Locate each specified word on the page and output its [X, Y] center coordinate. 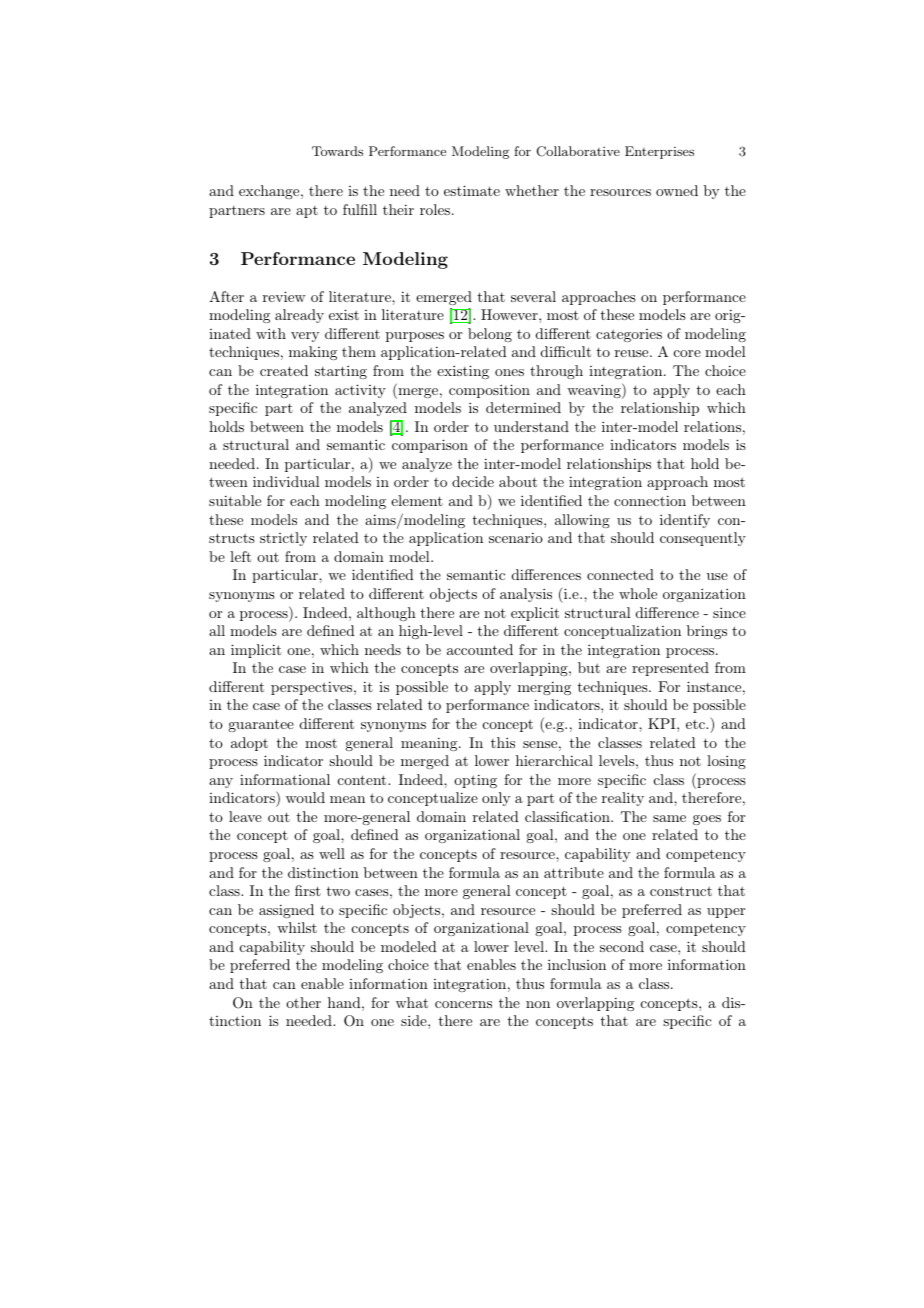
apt [307, 212]
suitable [235, 500]
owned [677, 190]
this [503, 742]
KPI [663, 723]
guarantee [261, 725]
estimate [472, 190]
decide [473, 481]
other [303, 1002]
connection [650, 500]
